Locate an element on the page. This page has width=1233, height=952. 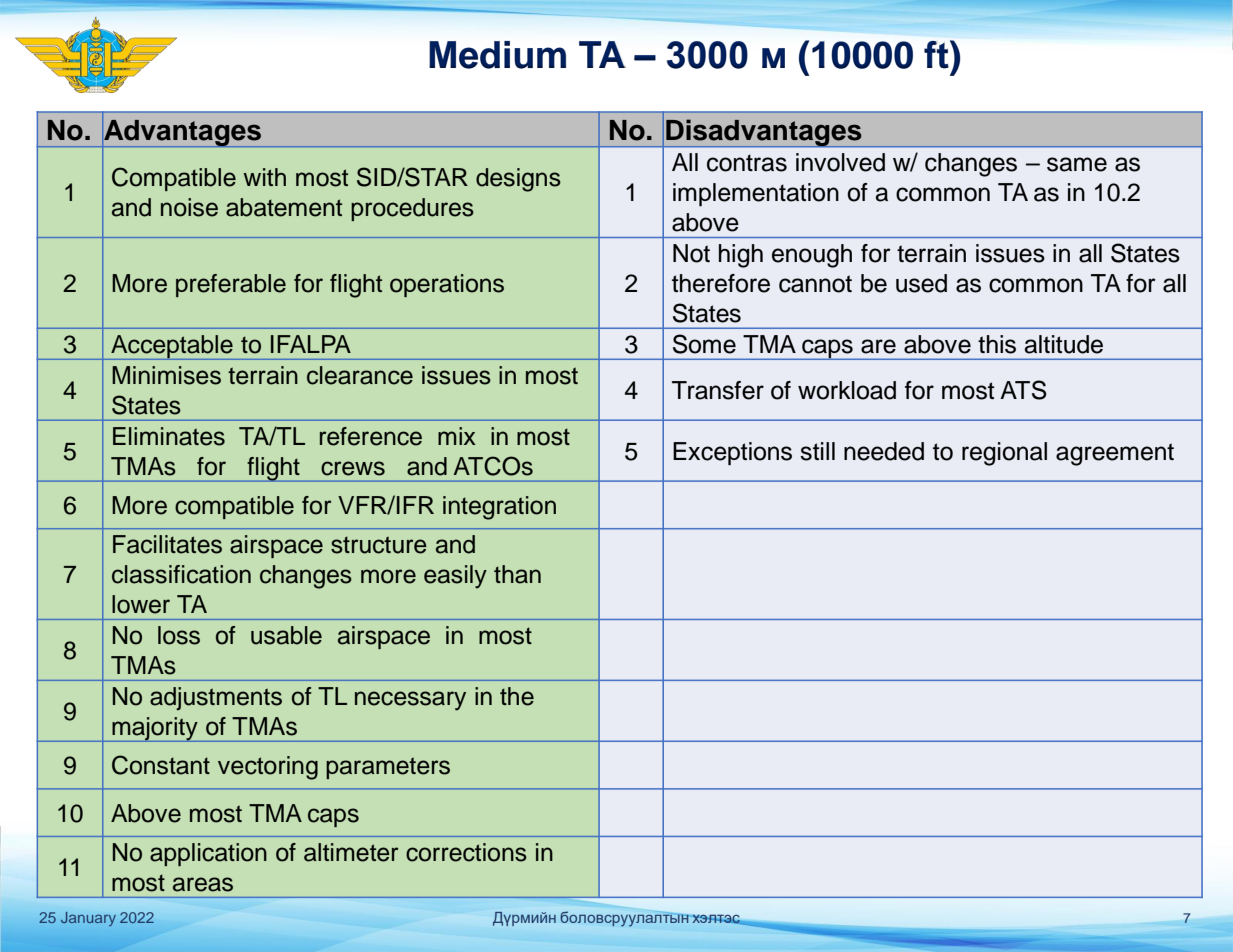
adjustments is located at coordinates (216, 698).
